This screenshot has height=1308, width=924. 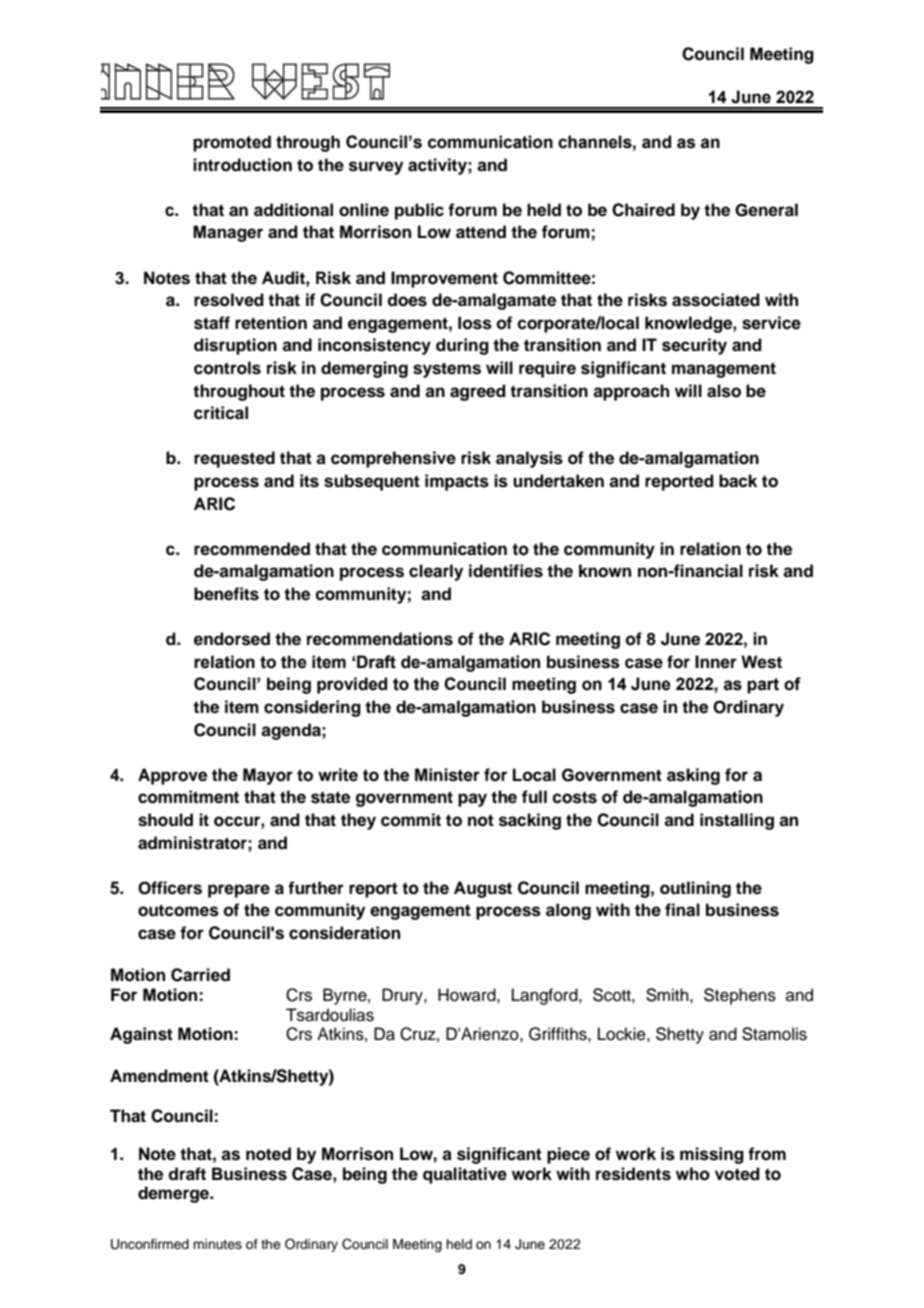 I want to click on critical, so click(x=221, y=413).
